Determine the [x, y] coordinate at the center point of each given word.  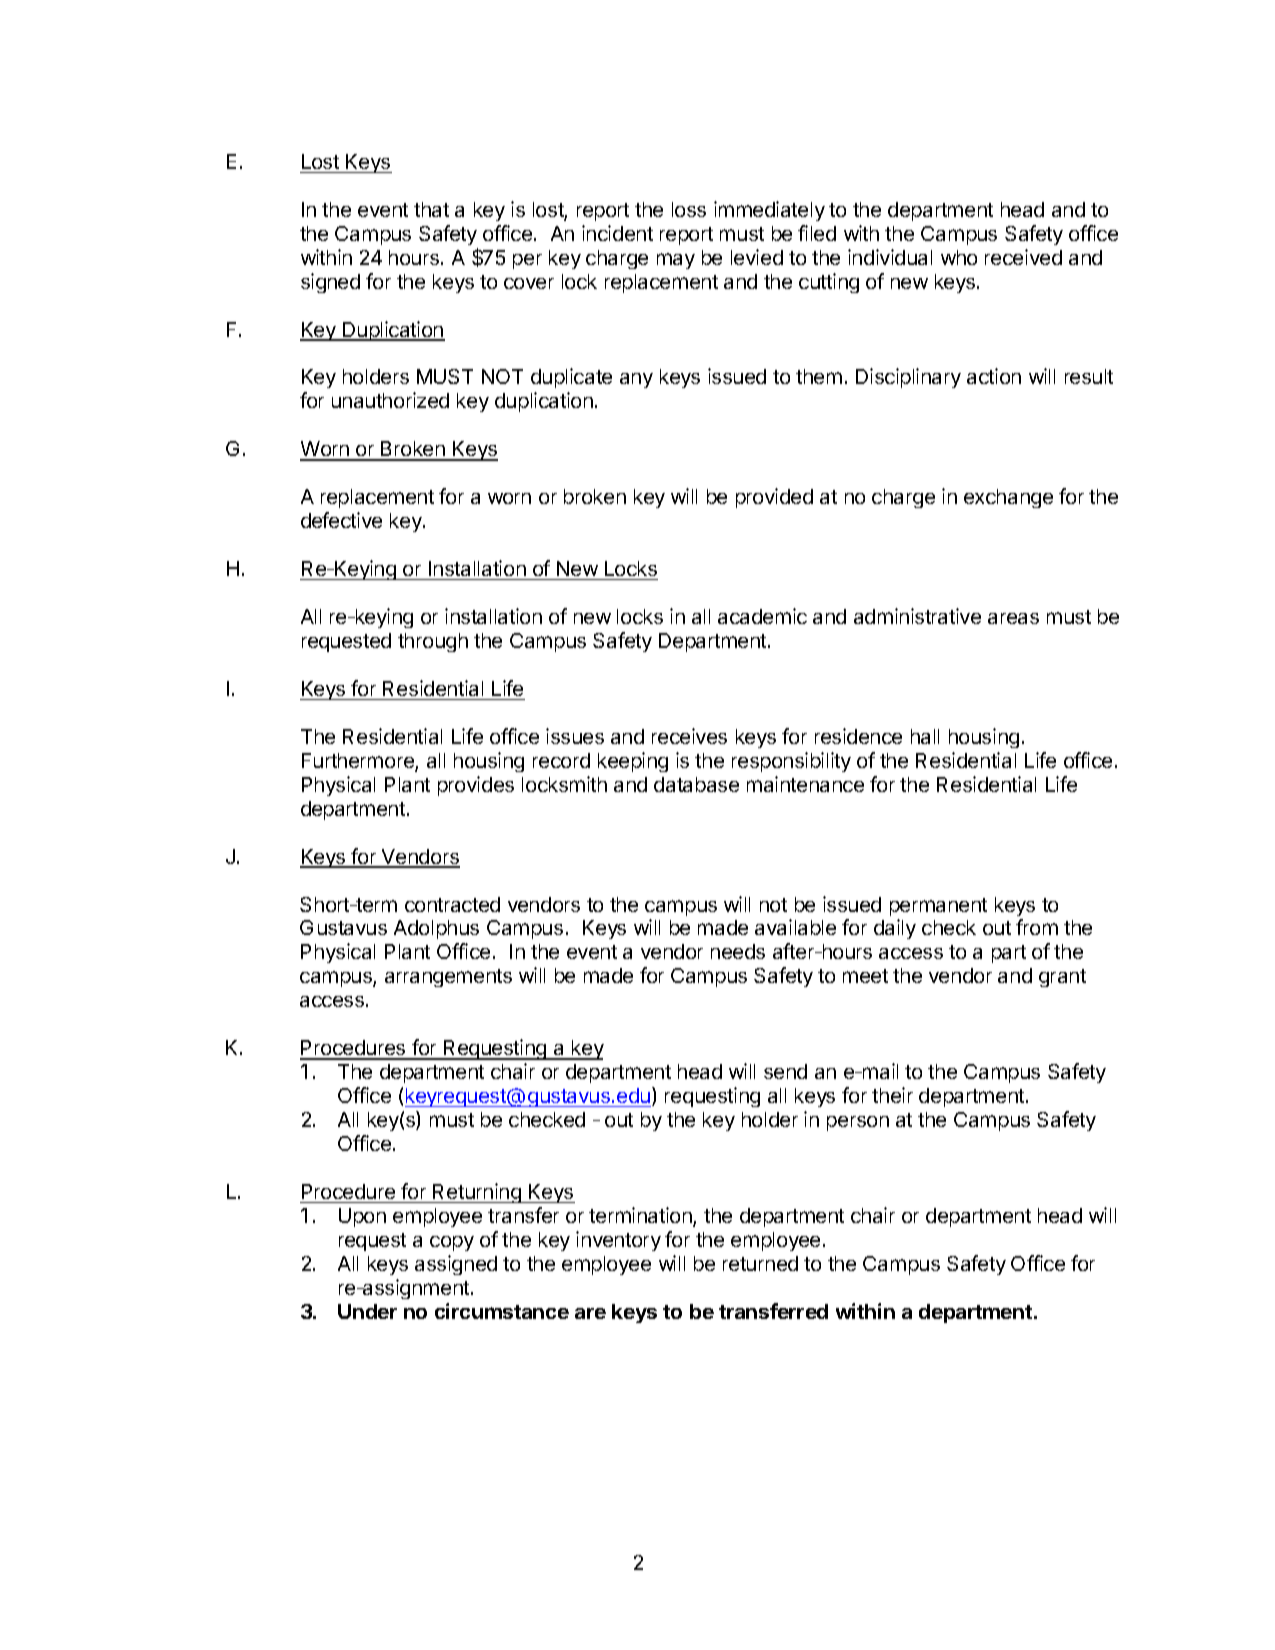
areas [1013, 618]
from [1037, 927]
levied [757, 257]
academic [762, 616]
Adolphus [436, 929]
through [433, 642]
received [1023, 257]
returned [760, 1263]
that [431, 209]
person [858, 1123]
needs [738, 951]
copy [452, 1243]
